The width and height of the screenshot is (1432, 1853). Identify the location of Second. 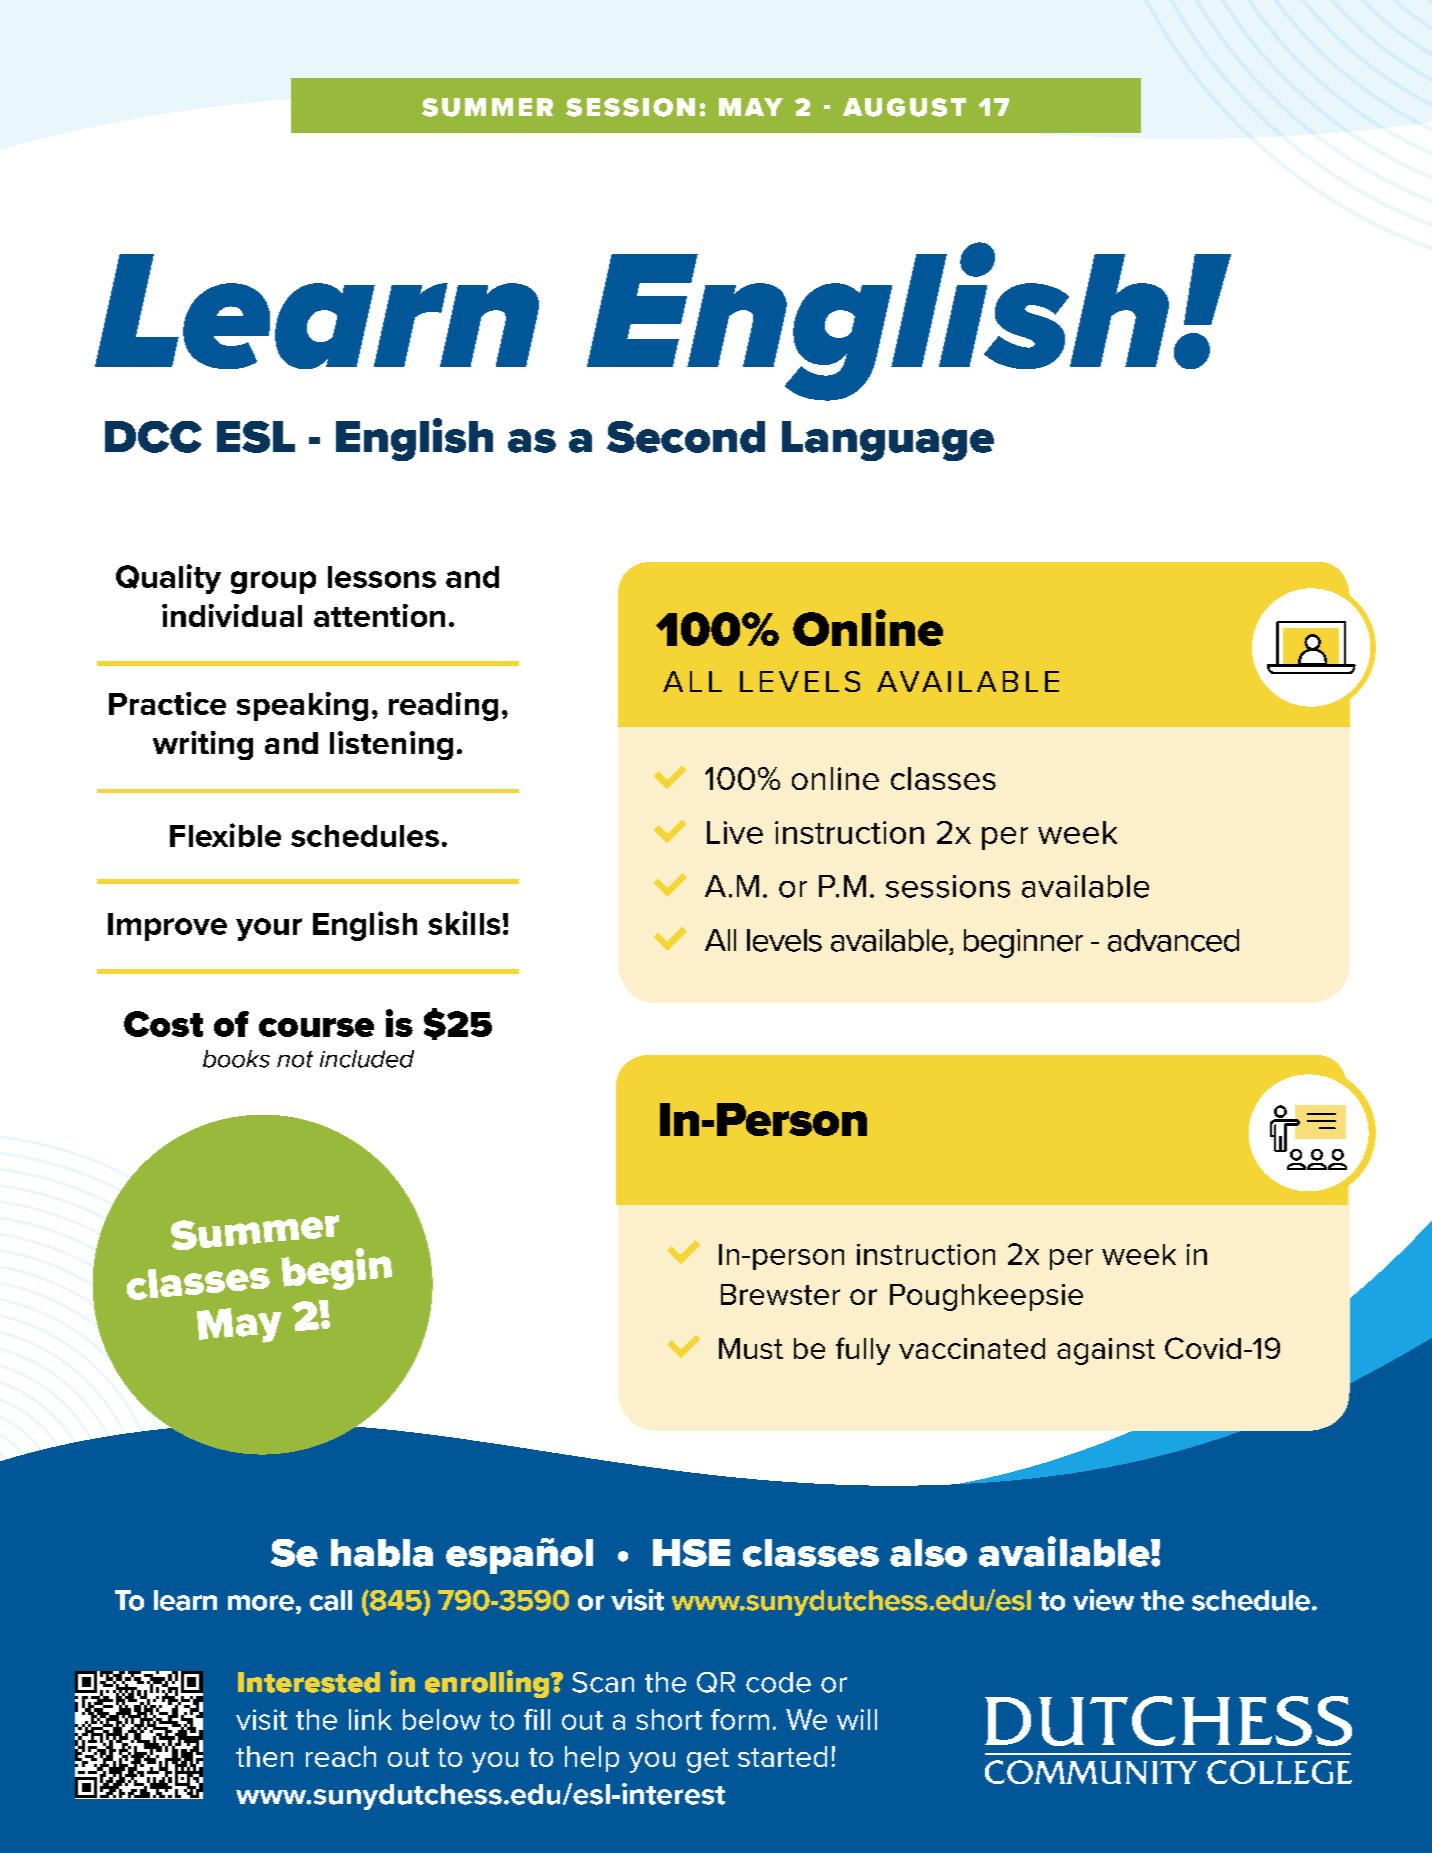
(686, 437).
